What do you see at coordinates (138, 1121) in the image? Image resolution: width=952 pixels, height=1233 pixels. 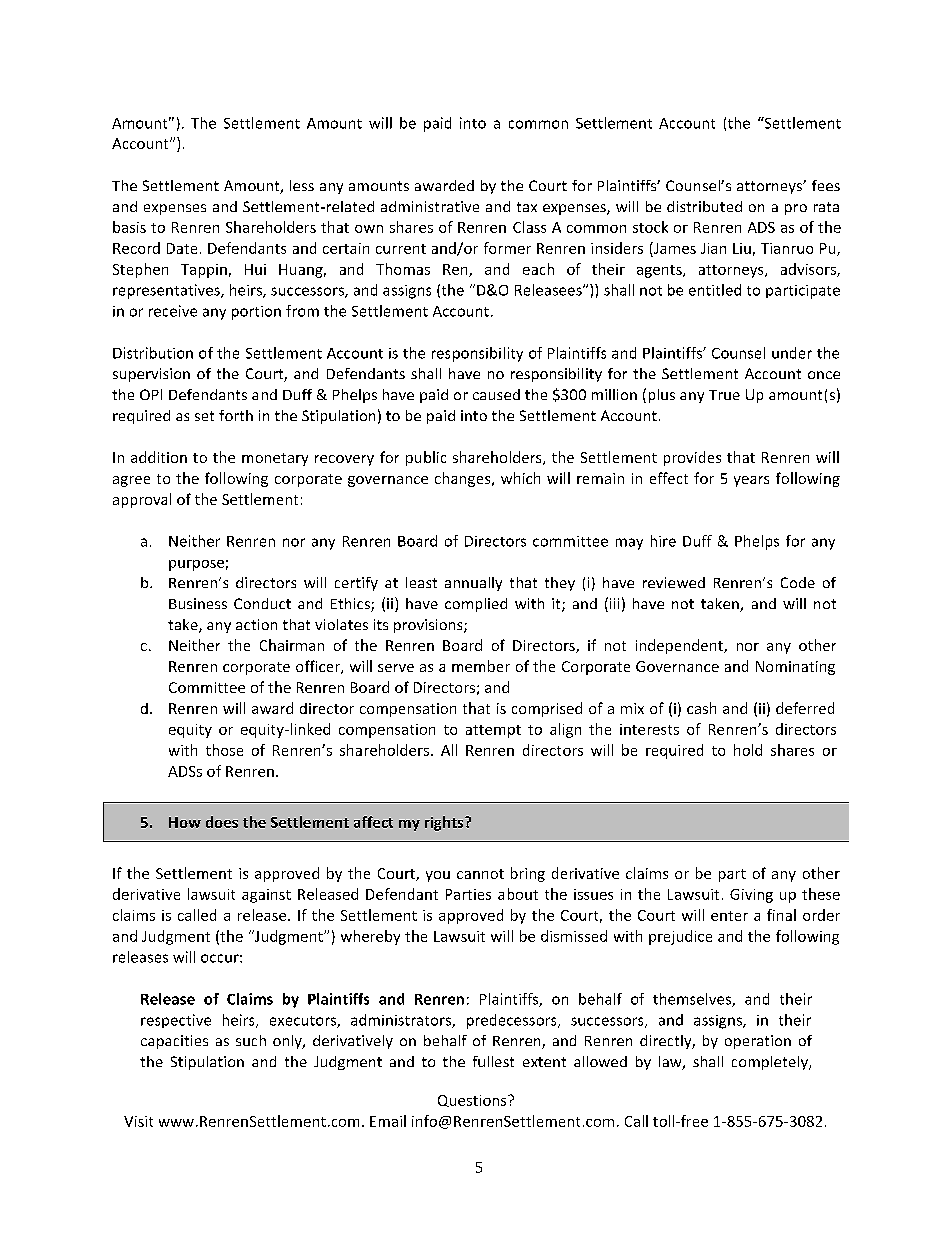 I see `Visit` at bounding box center [138, 1121].
